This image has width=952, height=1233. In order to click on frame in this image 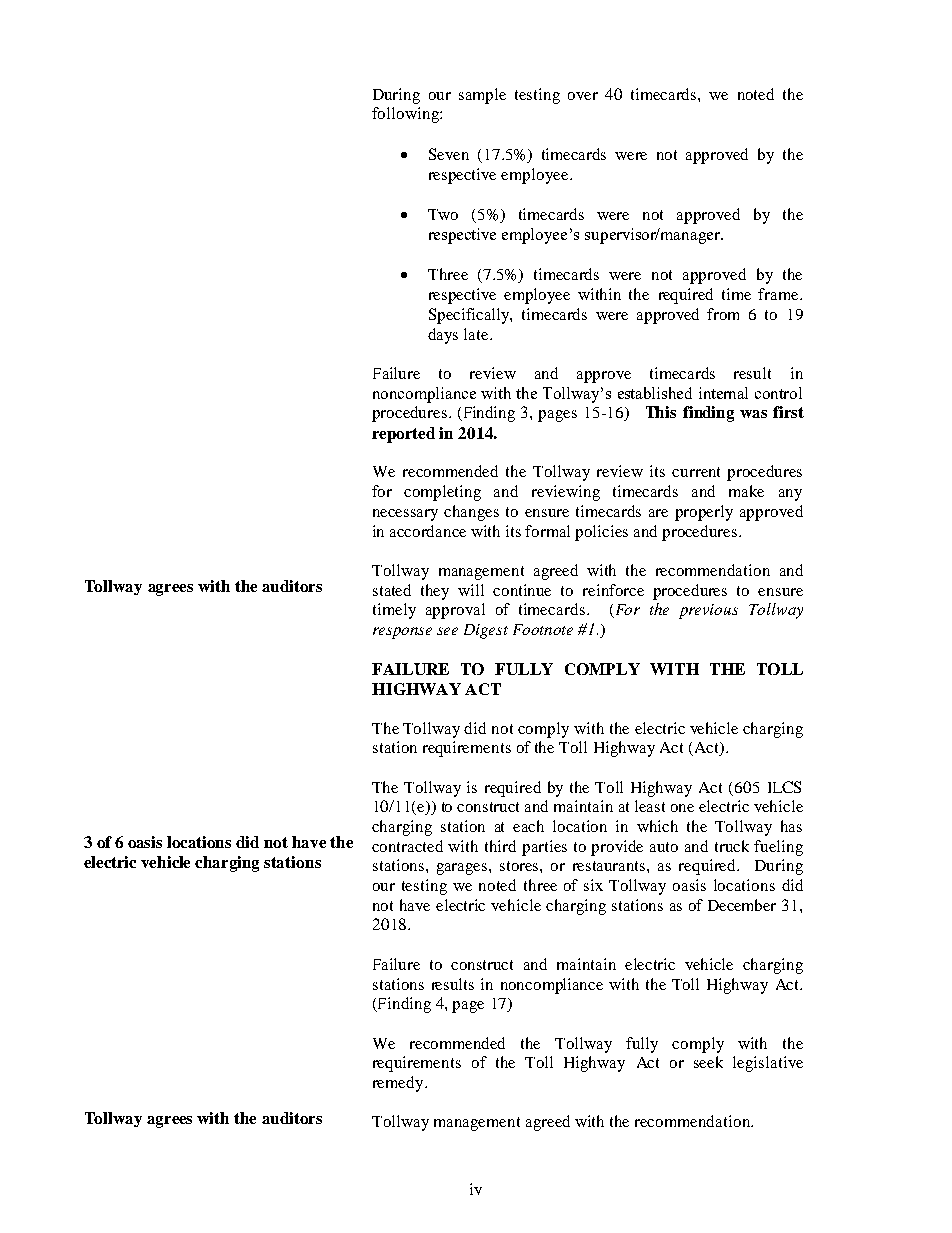, I will do `click(779, 294)`.
